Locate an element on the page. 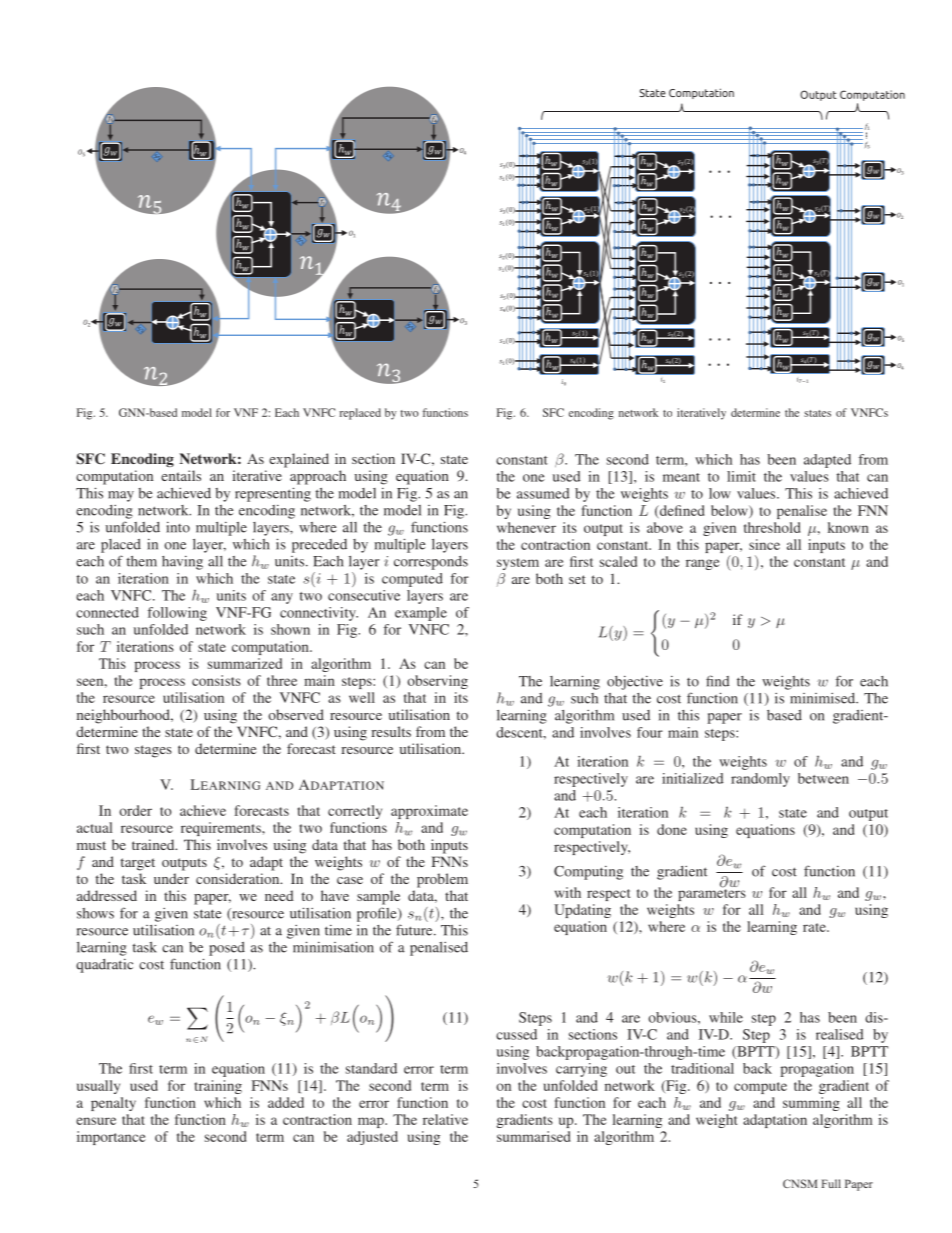 Image resolution: width=952 pixels, height=1233 pixels. entails is located at coordinates (181, 475).
